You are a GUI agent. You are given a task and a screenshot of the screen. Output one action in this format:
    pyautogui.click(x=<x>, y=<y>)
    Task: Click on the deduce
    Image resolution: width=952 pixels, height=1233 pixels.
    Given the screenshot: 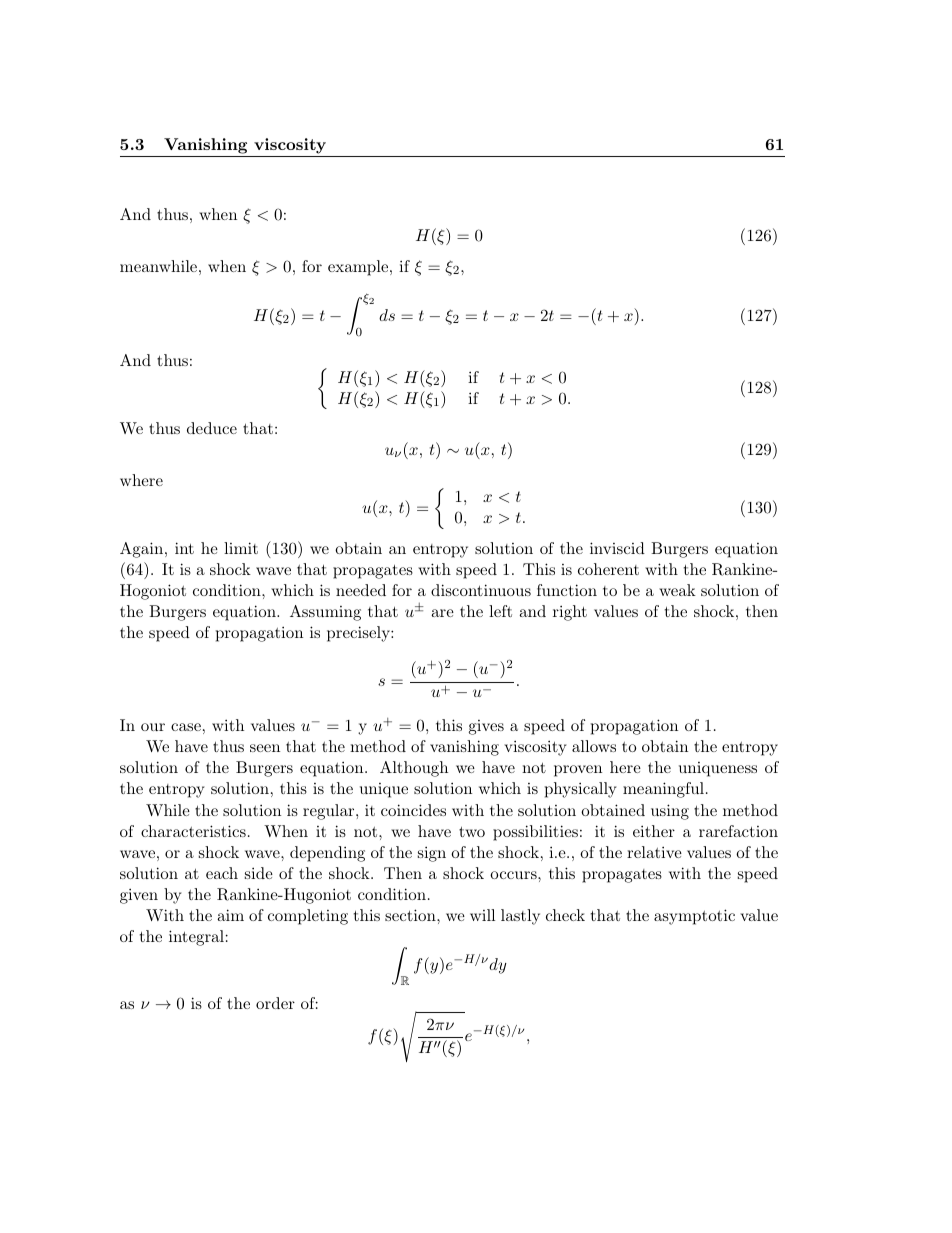 What is the action you would take?
    pyautogui.click(x=212, y=428)
